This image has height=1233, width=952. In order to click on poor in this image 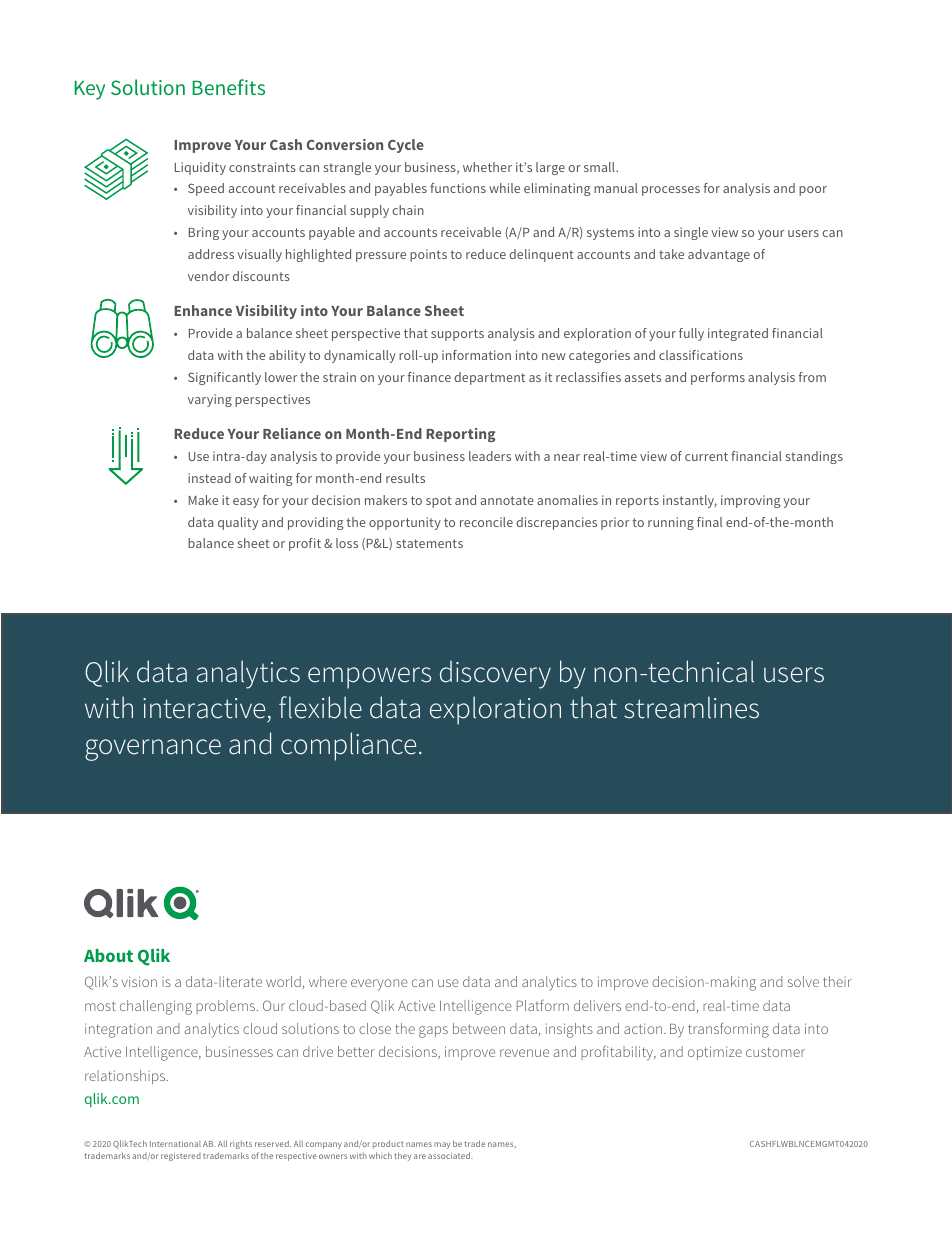, I will do `click(813, 191)`.
